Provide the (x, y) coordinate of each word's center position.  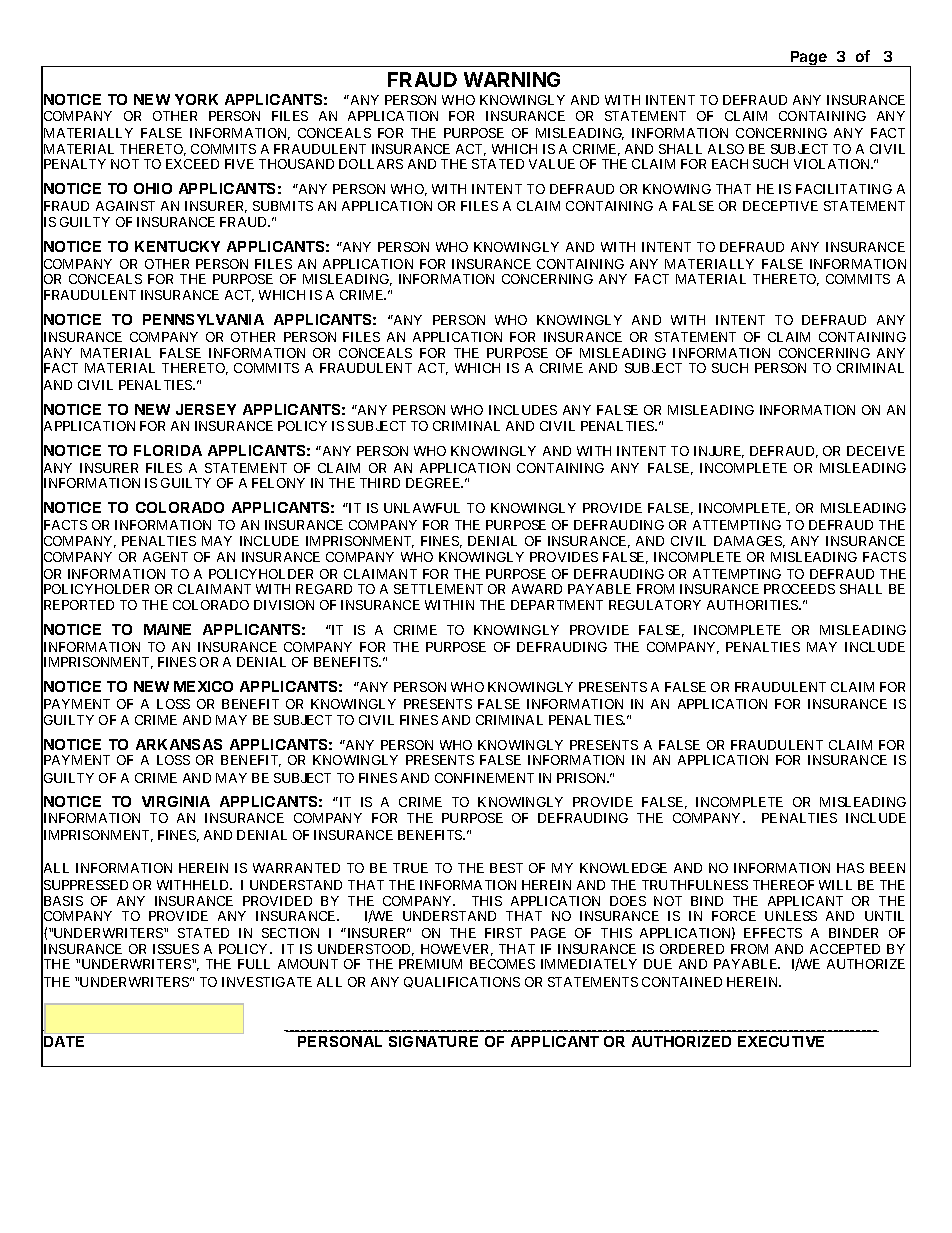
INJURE (719, 452)
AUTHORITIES (753, 605)
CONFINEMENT (484, 778)
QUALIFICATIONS (462, 982)
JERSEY (206, 409)
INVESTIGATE (267, 982)
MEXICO (203, 686)
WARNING (512, 79)
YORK (196, 99)
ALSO (726, 149)
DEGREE (434, 483)
